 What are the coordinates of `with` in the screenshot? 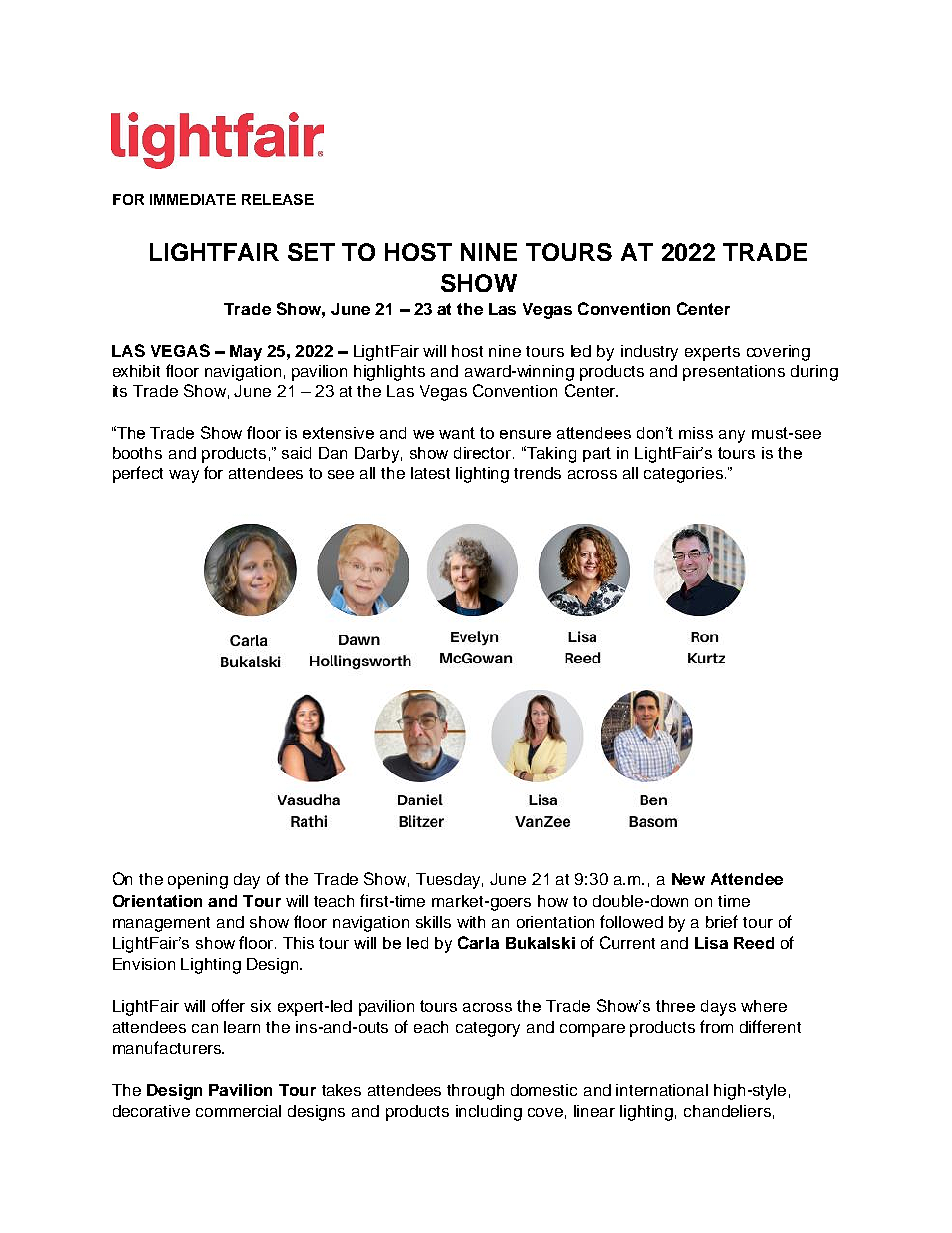 It's located at (471, 922).
